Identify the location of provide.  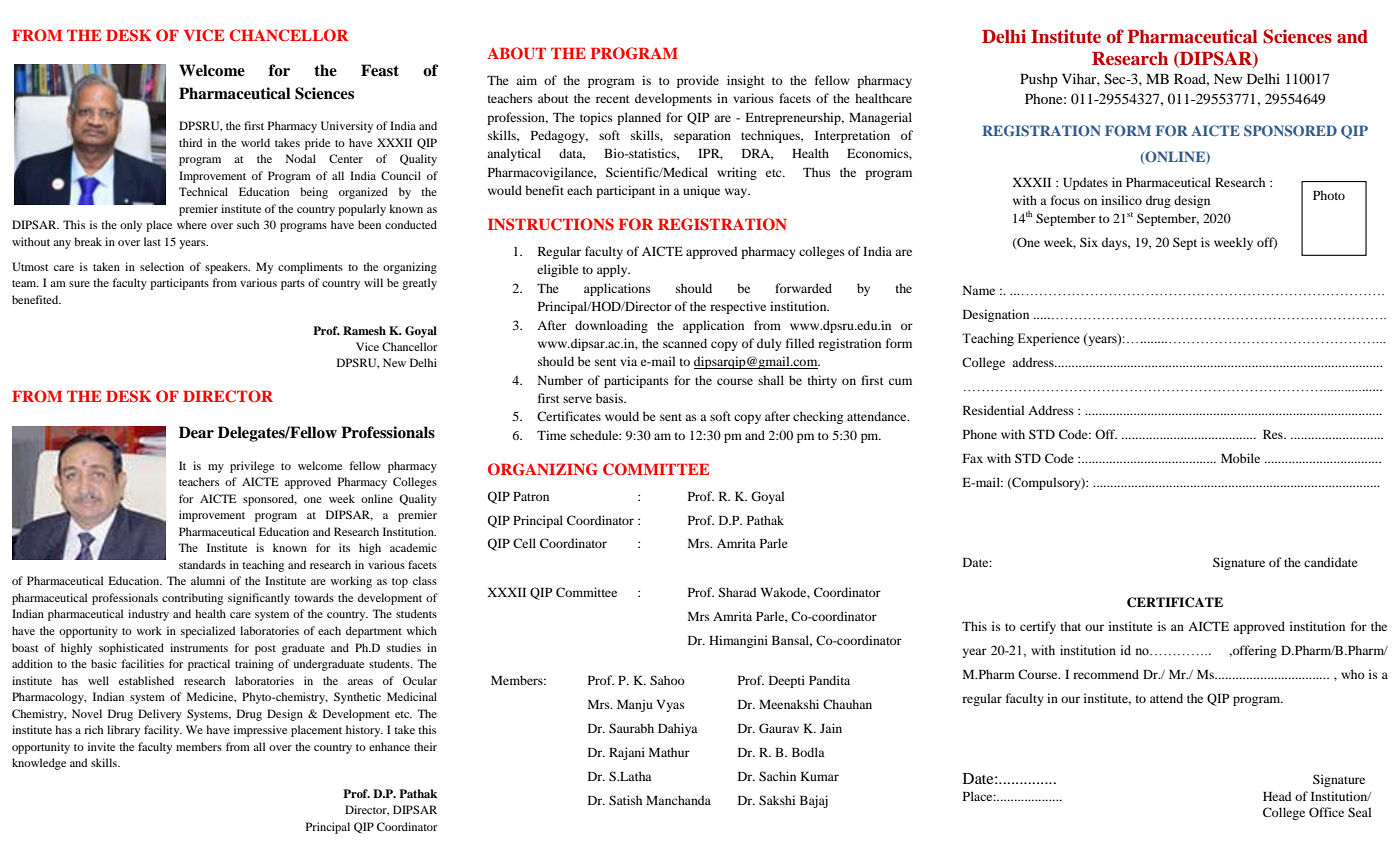
(698, 81).
